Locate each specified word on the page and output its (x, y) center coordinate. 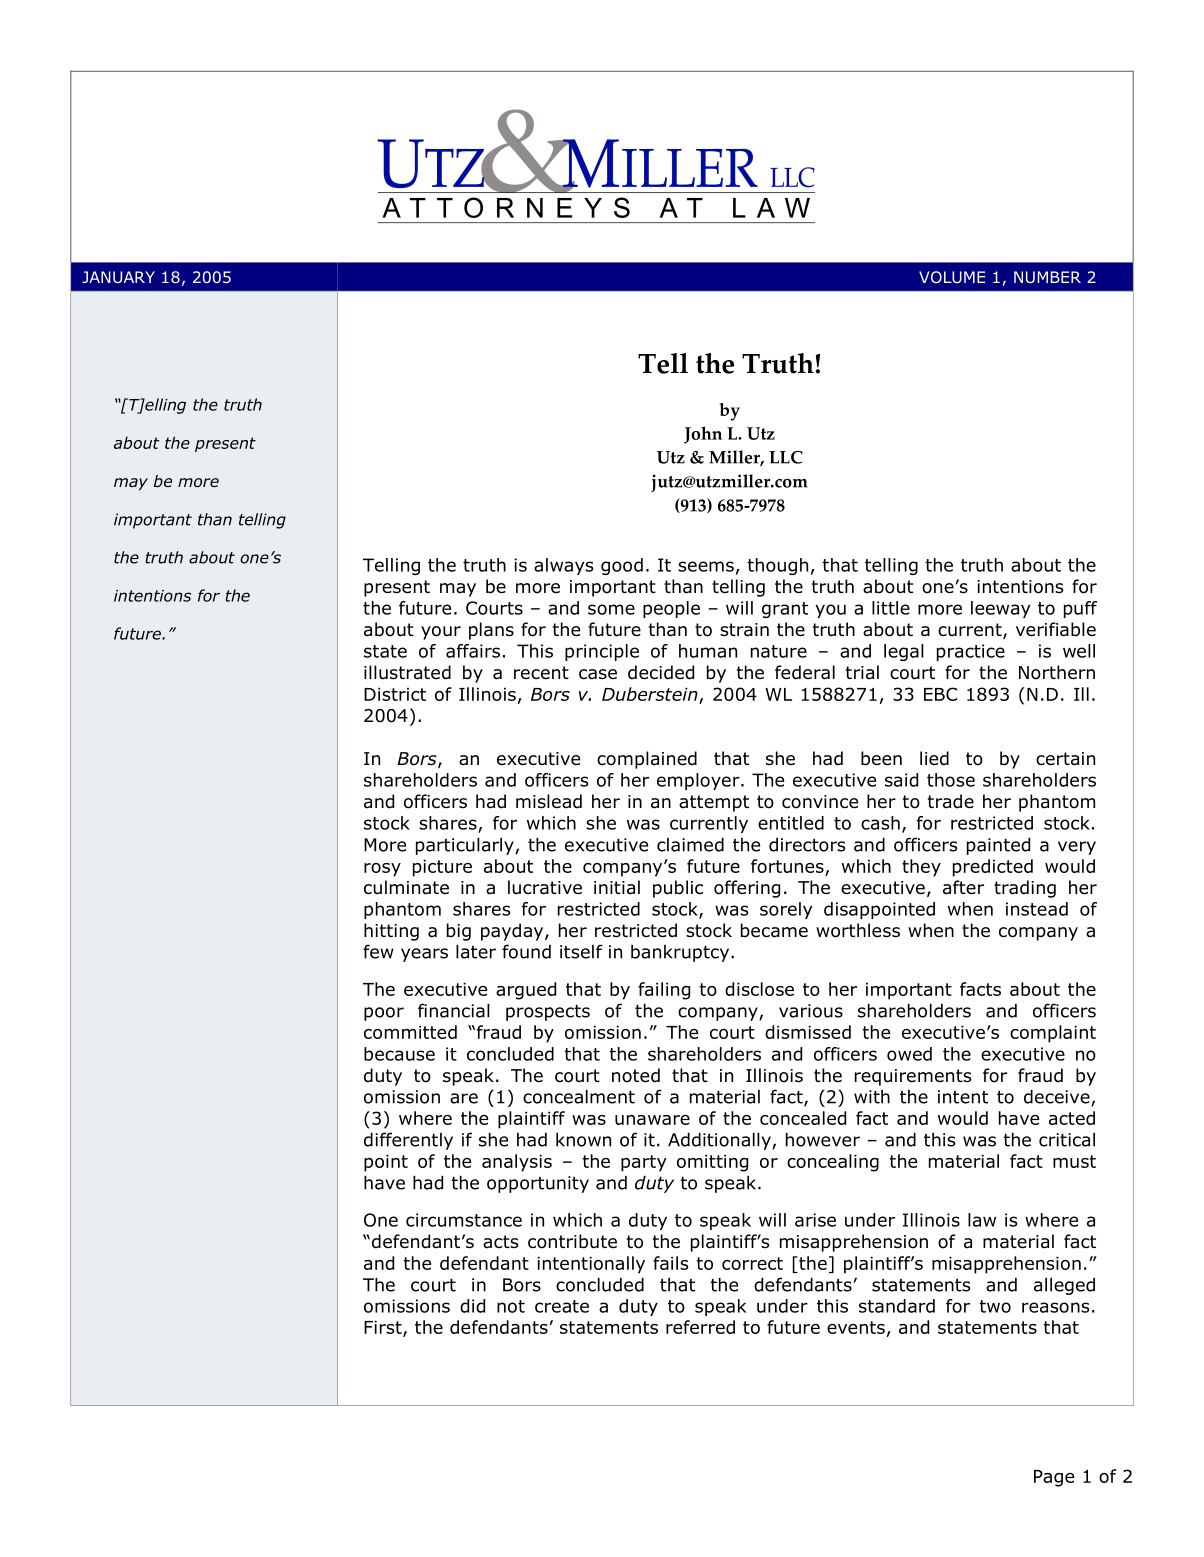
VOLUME (952, 277)
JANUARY (118, 277)
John (703, 435)
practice (971, 652)
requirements (913, 1077)
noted (636, 1075)
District (395, 694)
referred (700, 1327)
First (384, 1328)
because (399, 1054)
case (598, 674)
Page (1054, 1478)
